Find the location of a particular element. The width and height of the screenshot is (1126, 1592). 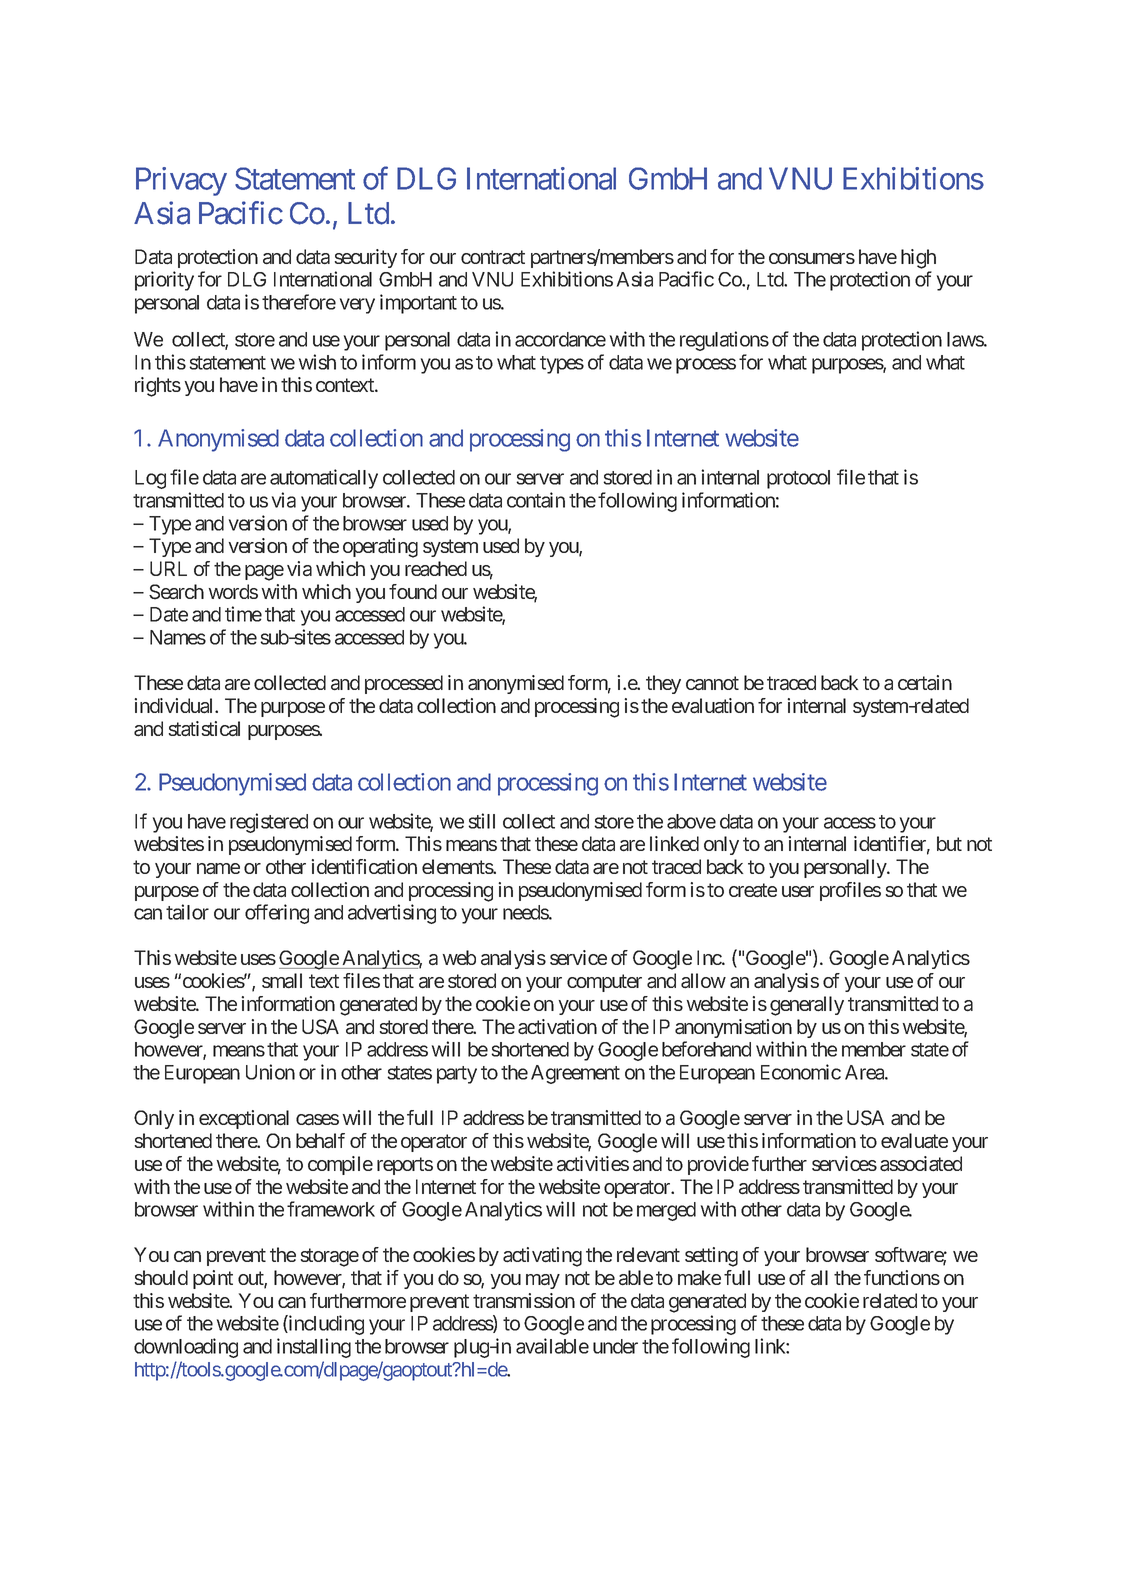

Search is located at coordinates (176, 592).
